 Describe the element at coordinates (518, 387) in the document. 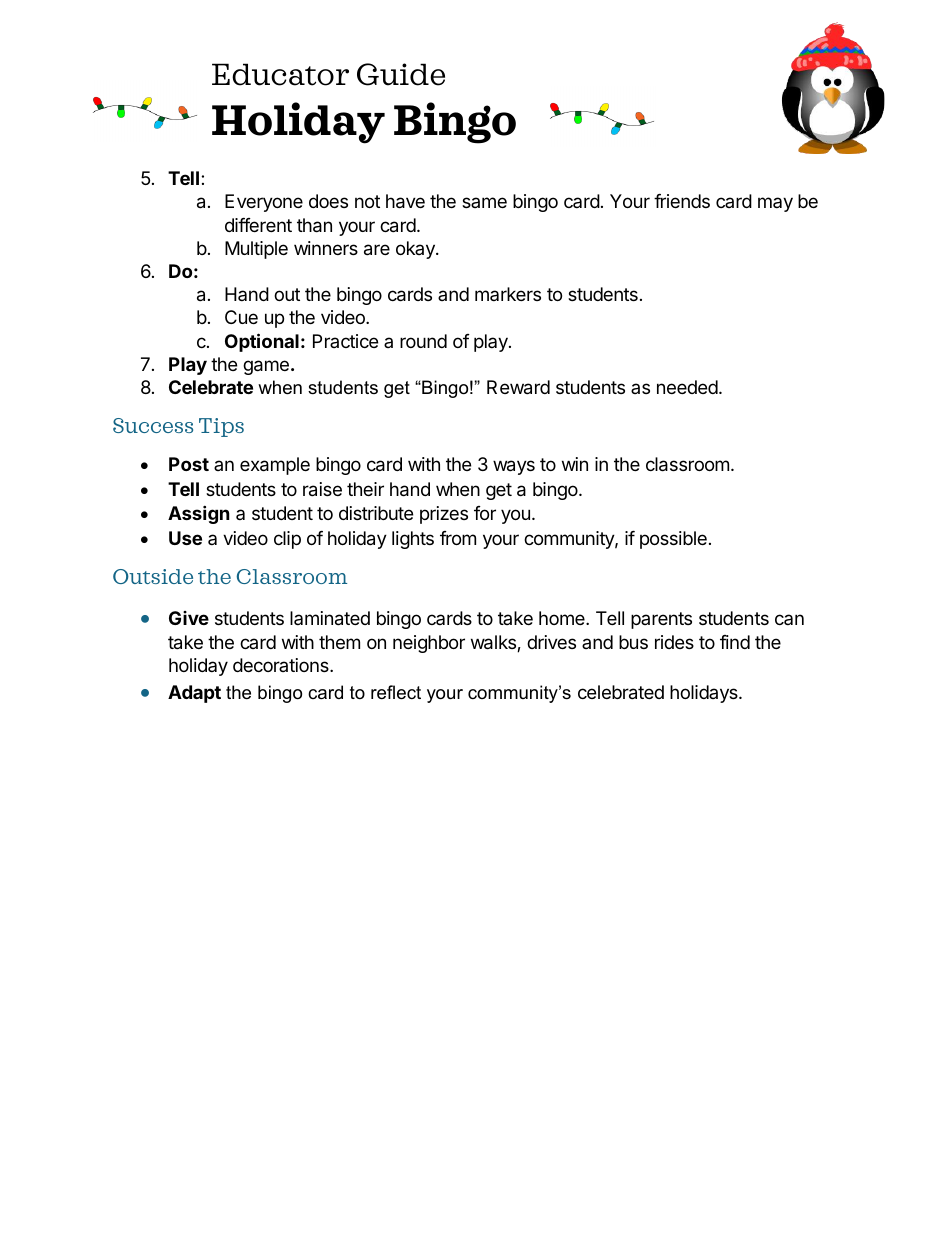

I see `Reward` at that location.
